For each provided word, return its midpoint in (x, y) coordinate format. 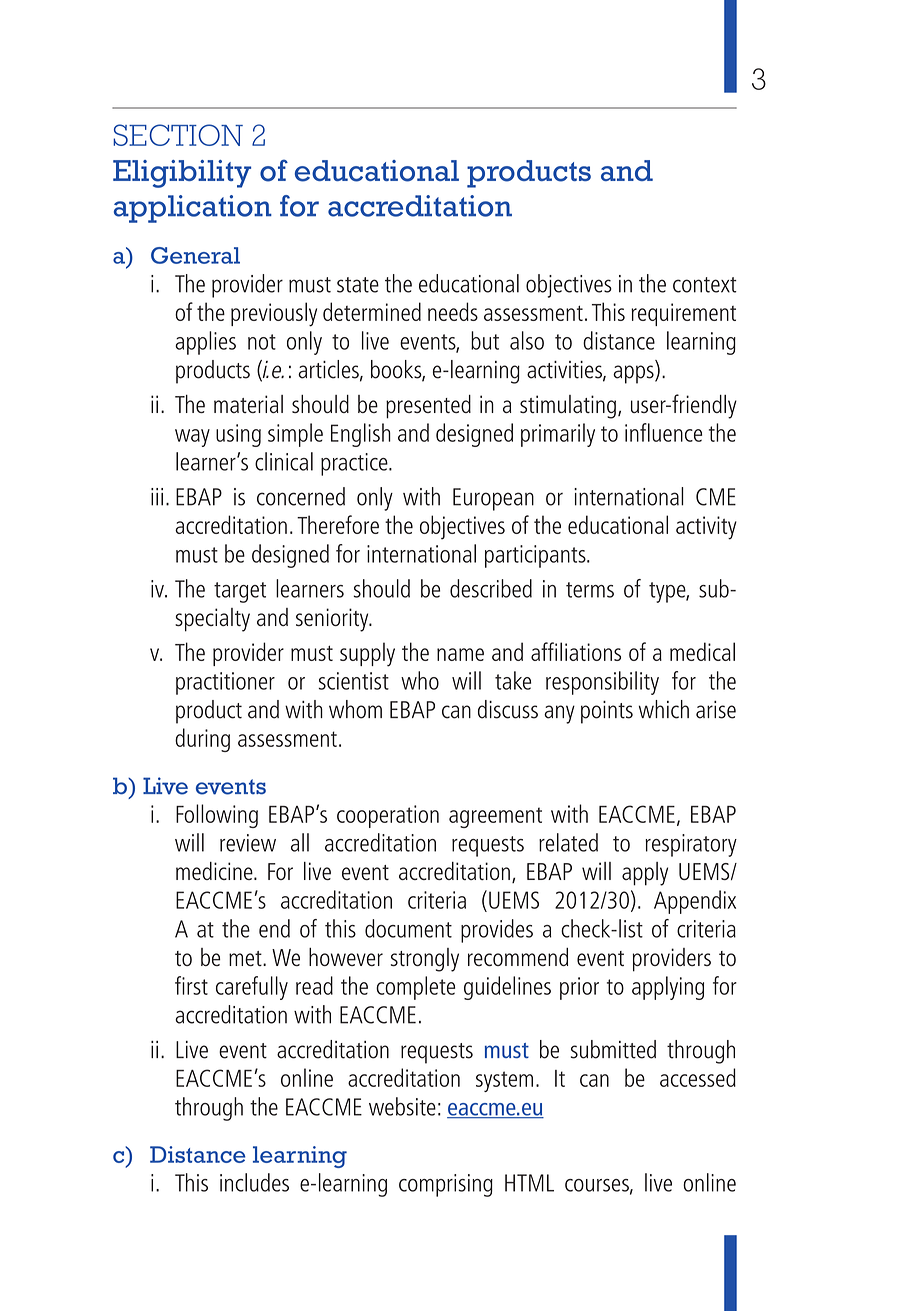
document (408, 928)
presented (428, 407)
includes (254, 1182)
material (248, 404)
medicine (215, 871)
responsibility (602, 683)
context (705, 285)
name (460, 654)
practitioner (225, 683)
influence (663, 432)
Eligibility (182, 174)
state (358, 285)
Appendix (695, 902)
